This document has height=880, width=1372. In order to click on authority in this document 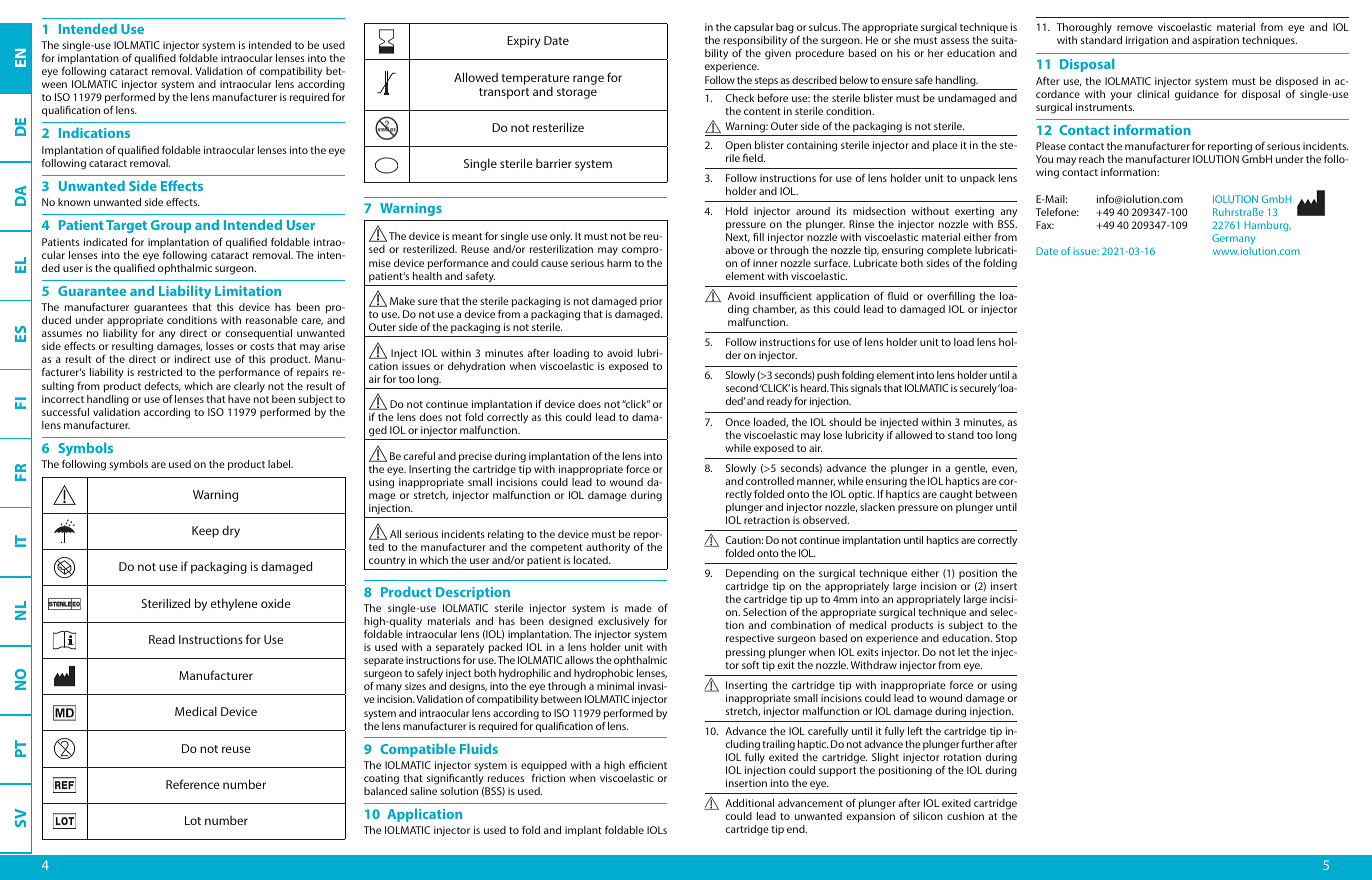, I will do `click(608, 548)`.
